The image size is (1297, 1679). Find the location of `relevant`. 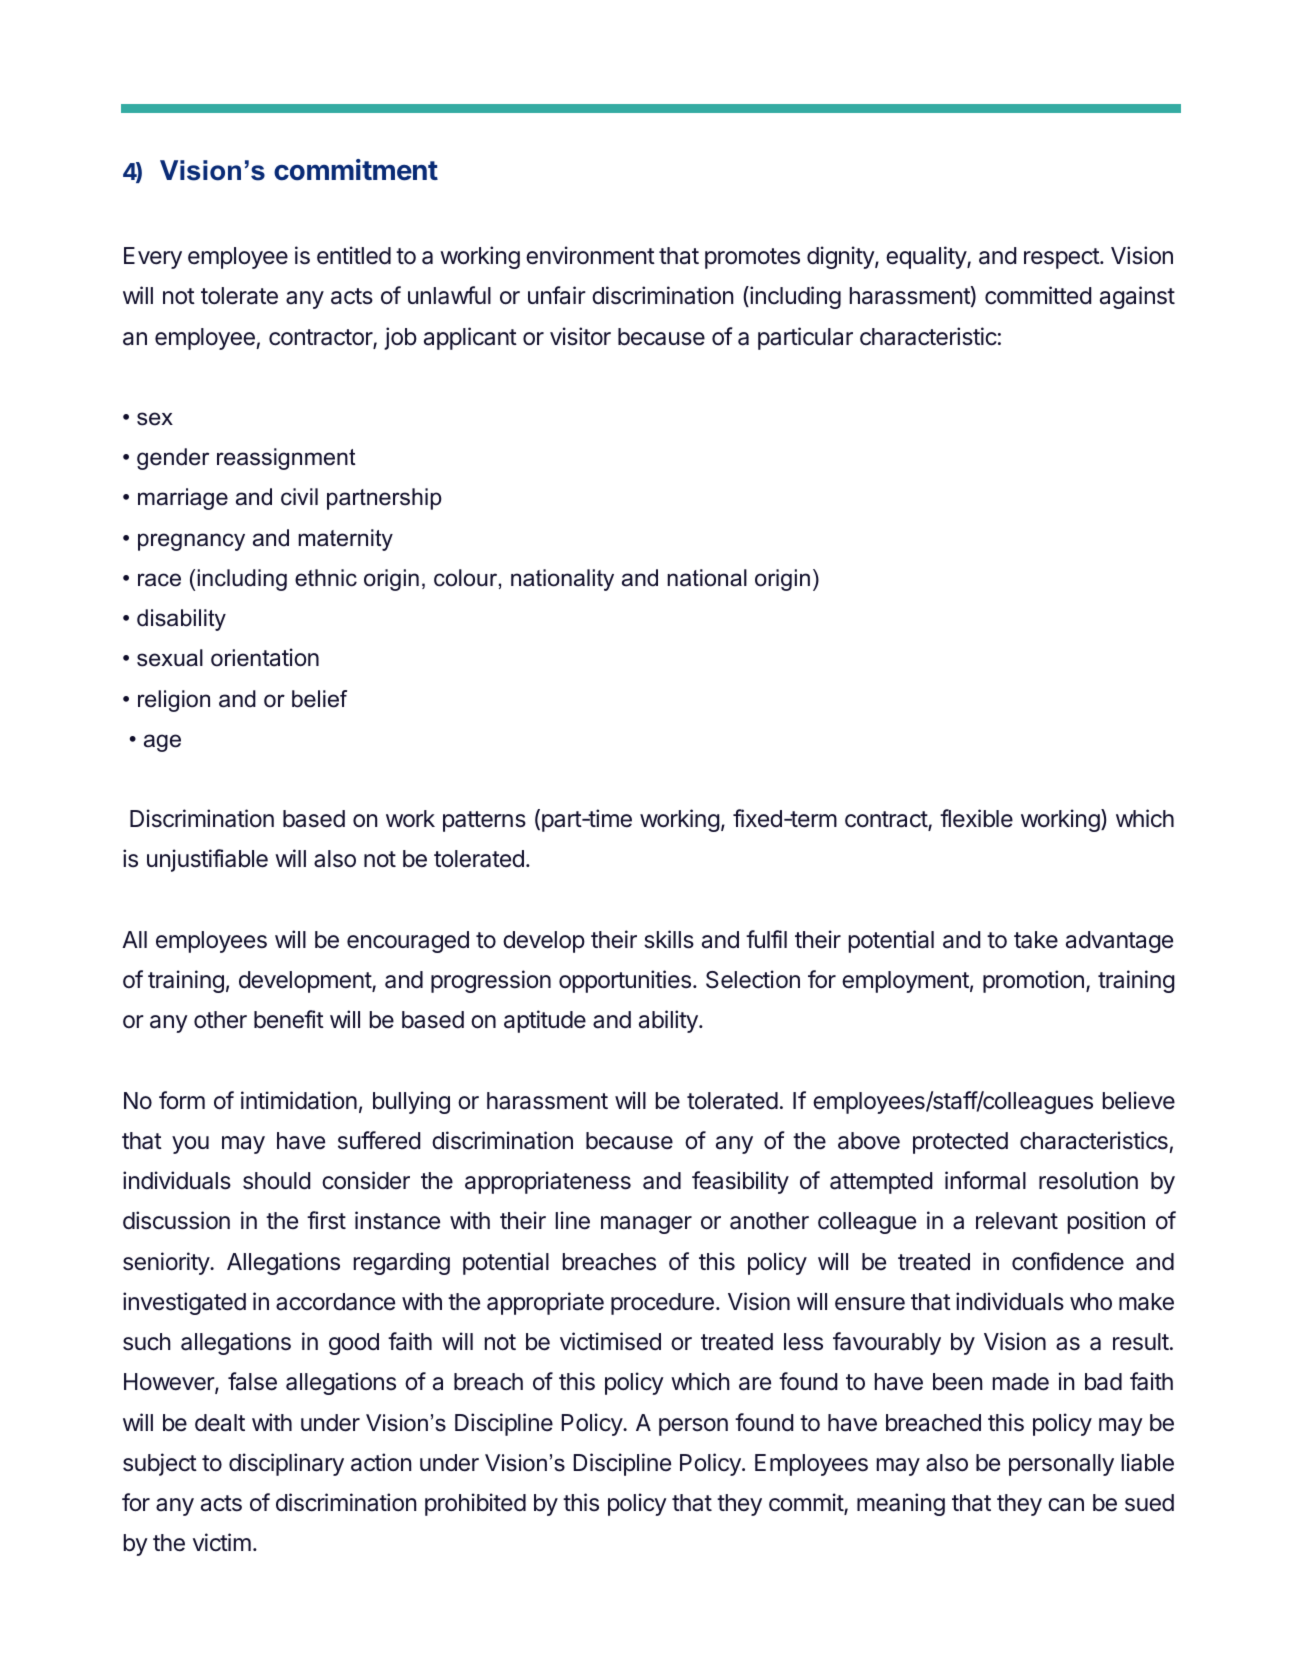

relevant is located at coordinates (1017, 1221).
